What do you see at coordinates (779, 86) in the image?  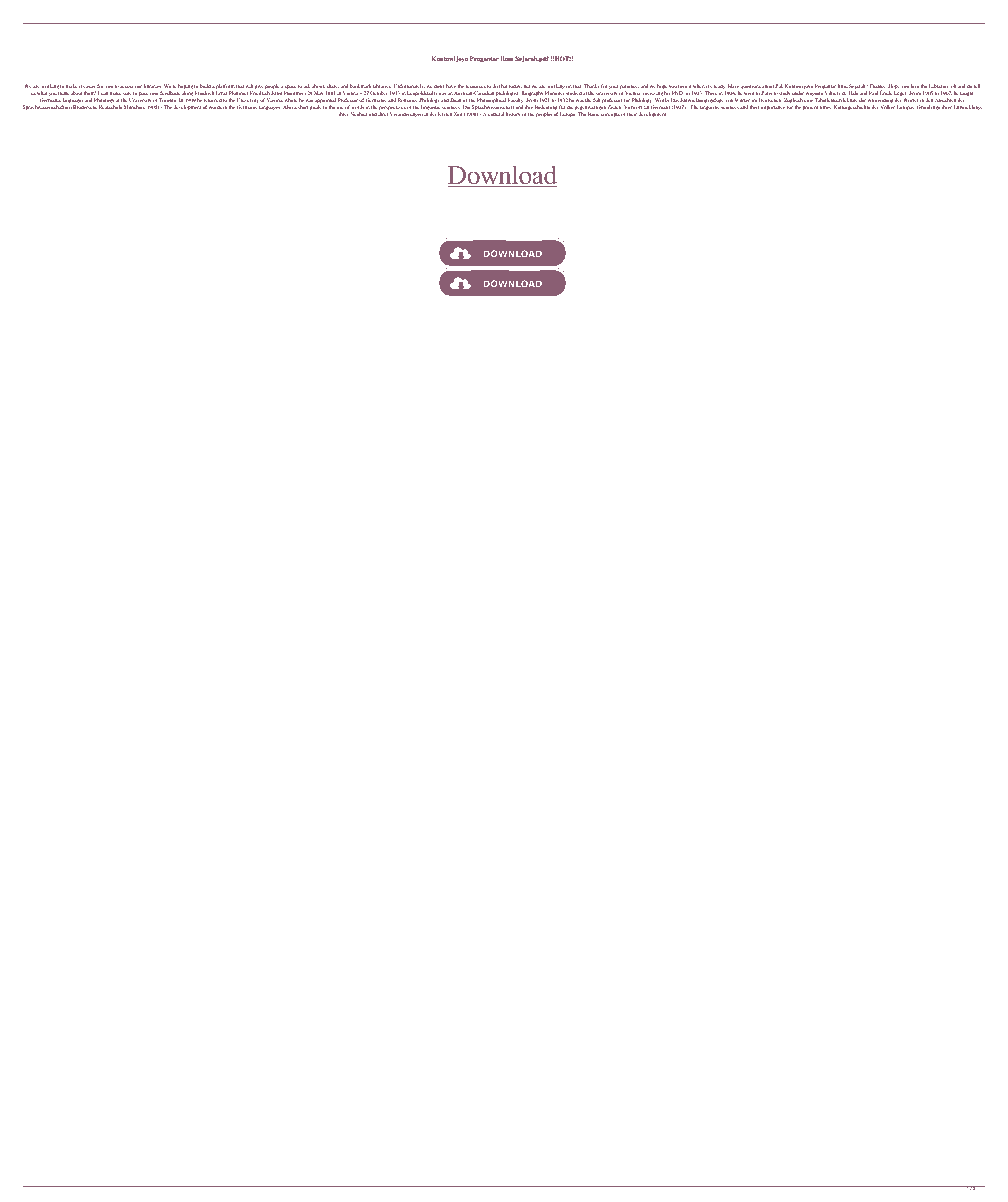 I see `Pak` at bounding box center [779, 86].
